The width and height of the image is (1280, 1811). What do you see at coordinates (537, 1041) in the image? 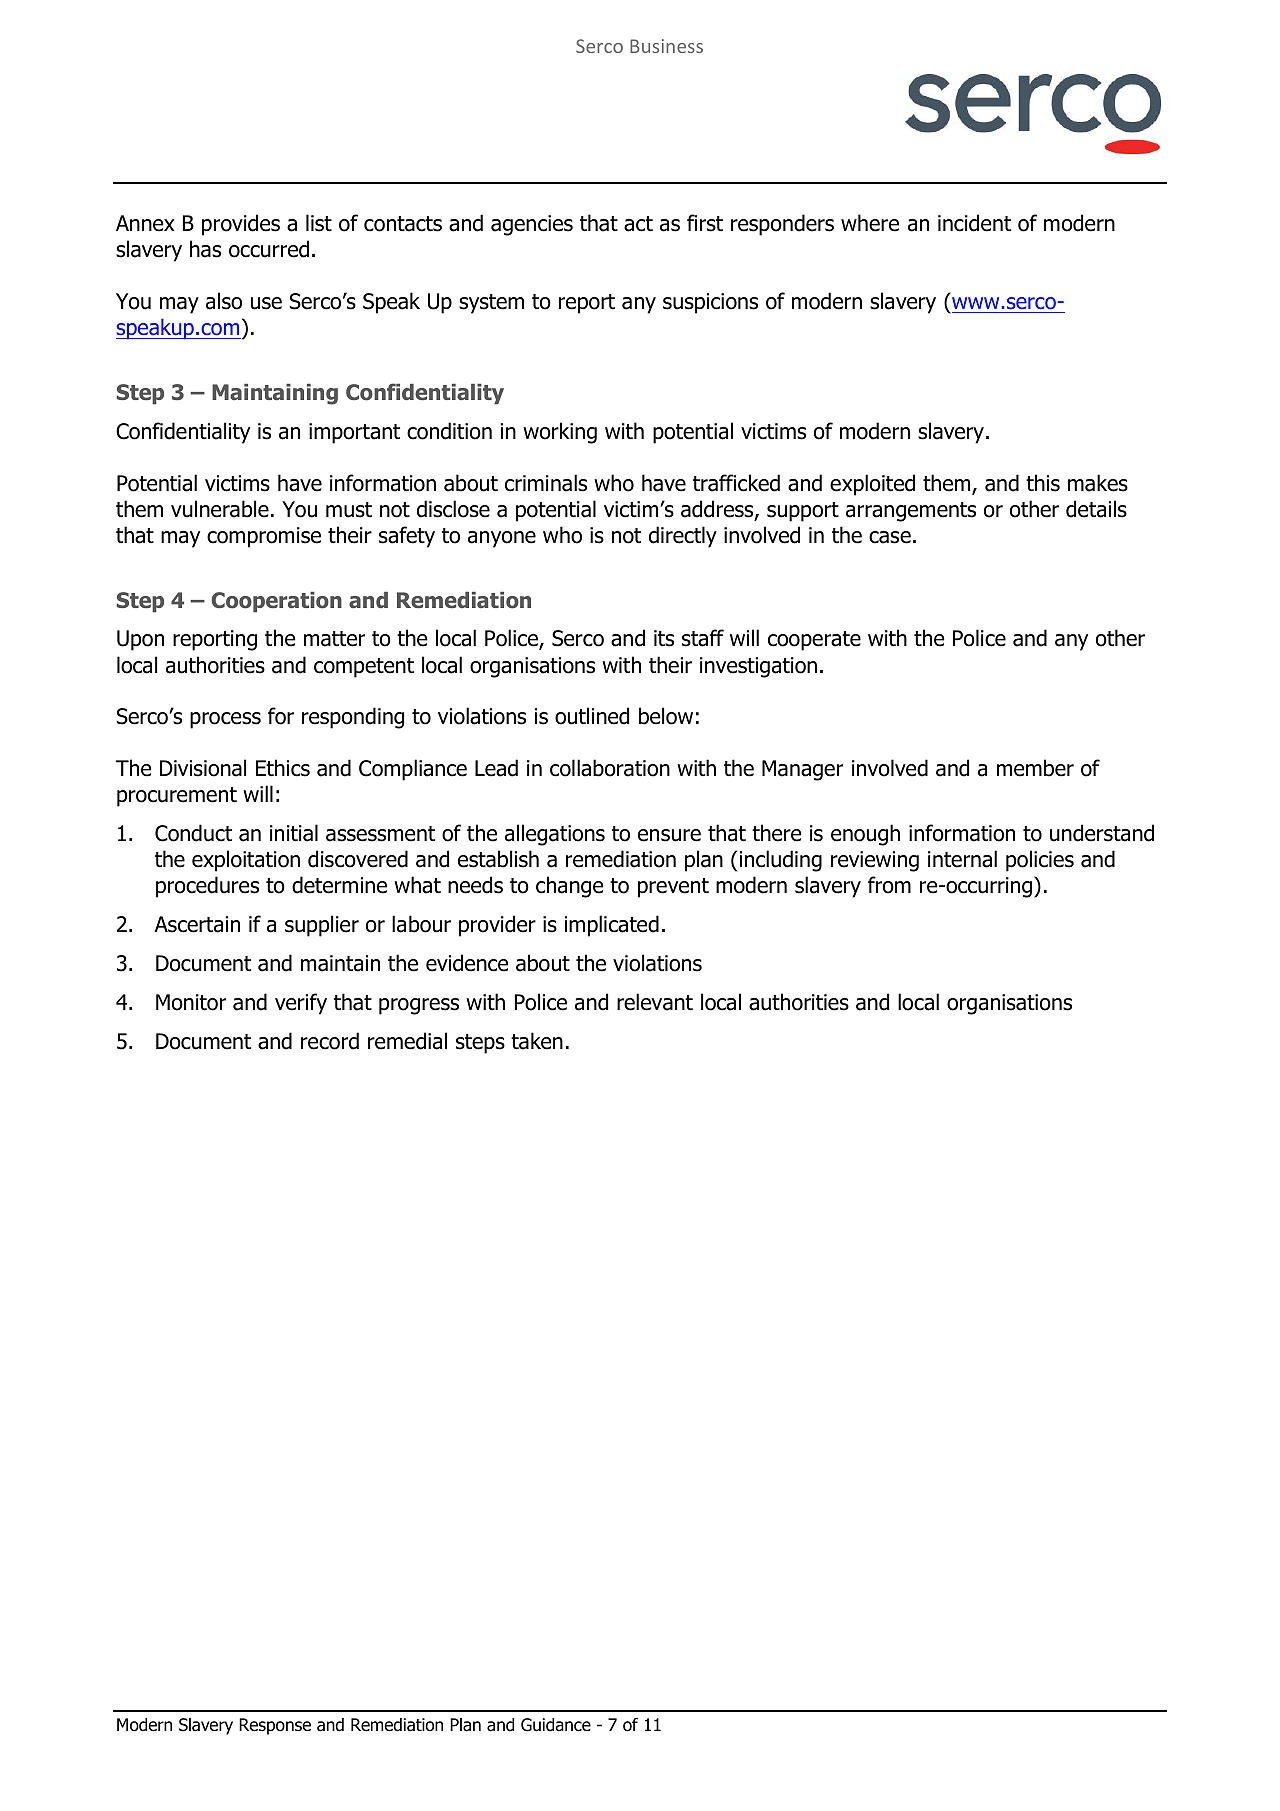
I see `taken` at bounding box center [537, 1041].
